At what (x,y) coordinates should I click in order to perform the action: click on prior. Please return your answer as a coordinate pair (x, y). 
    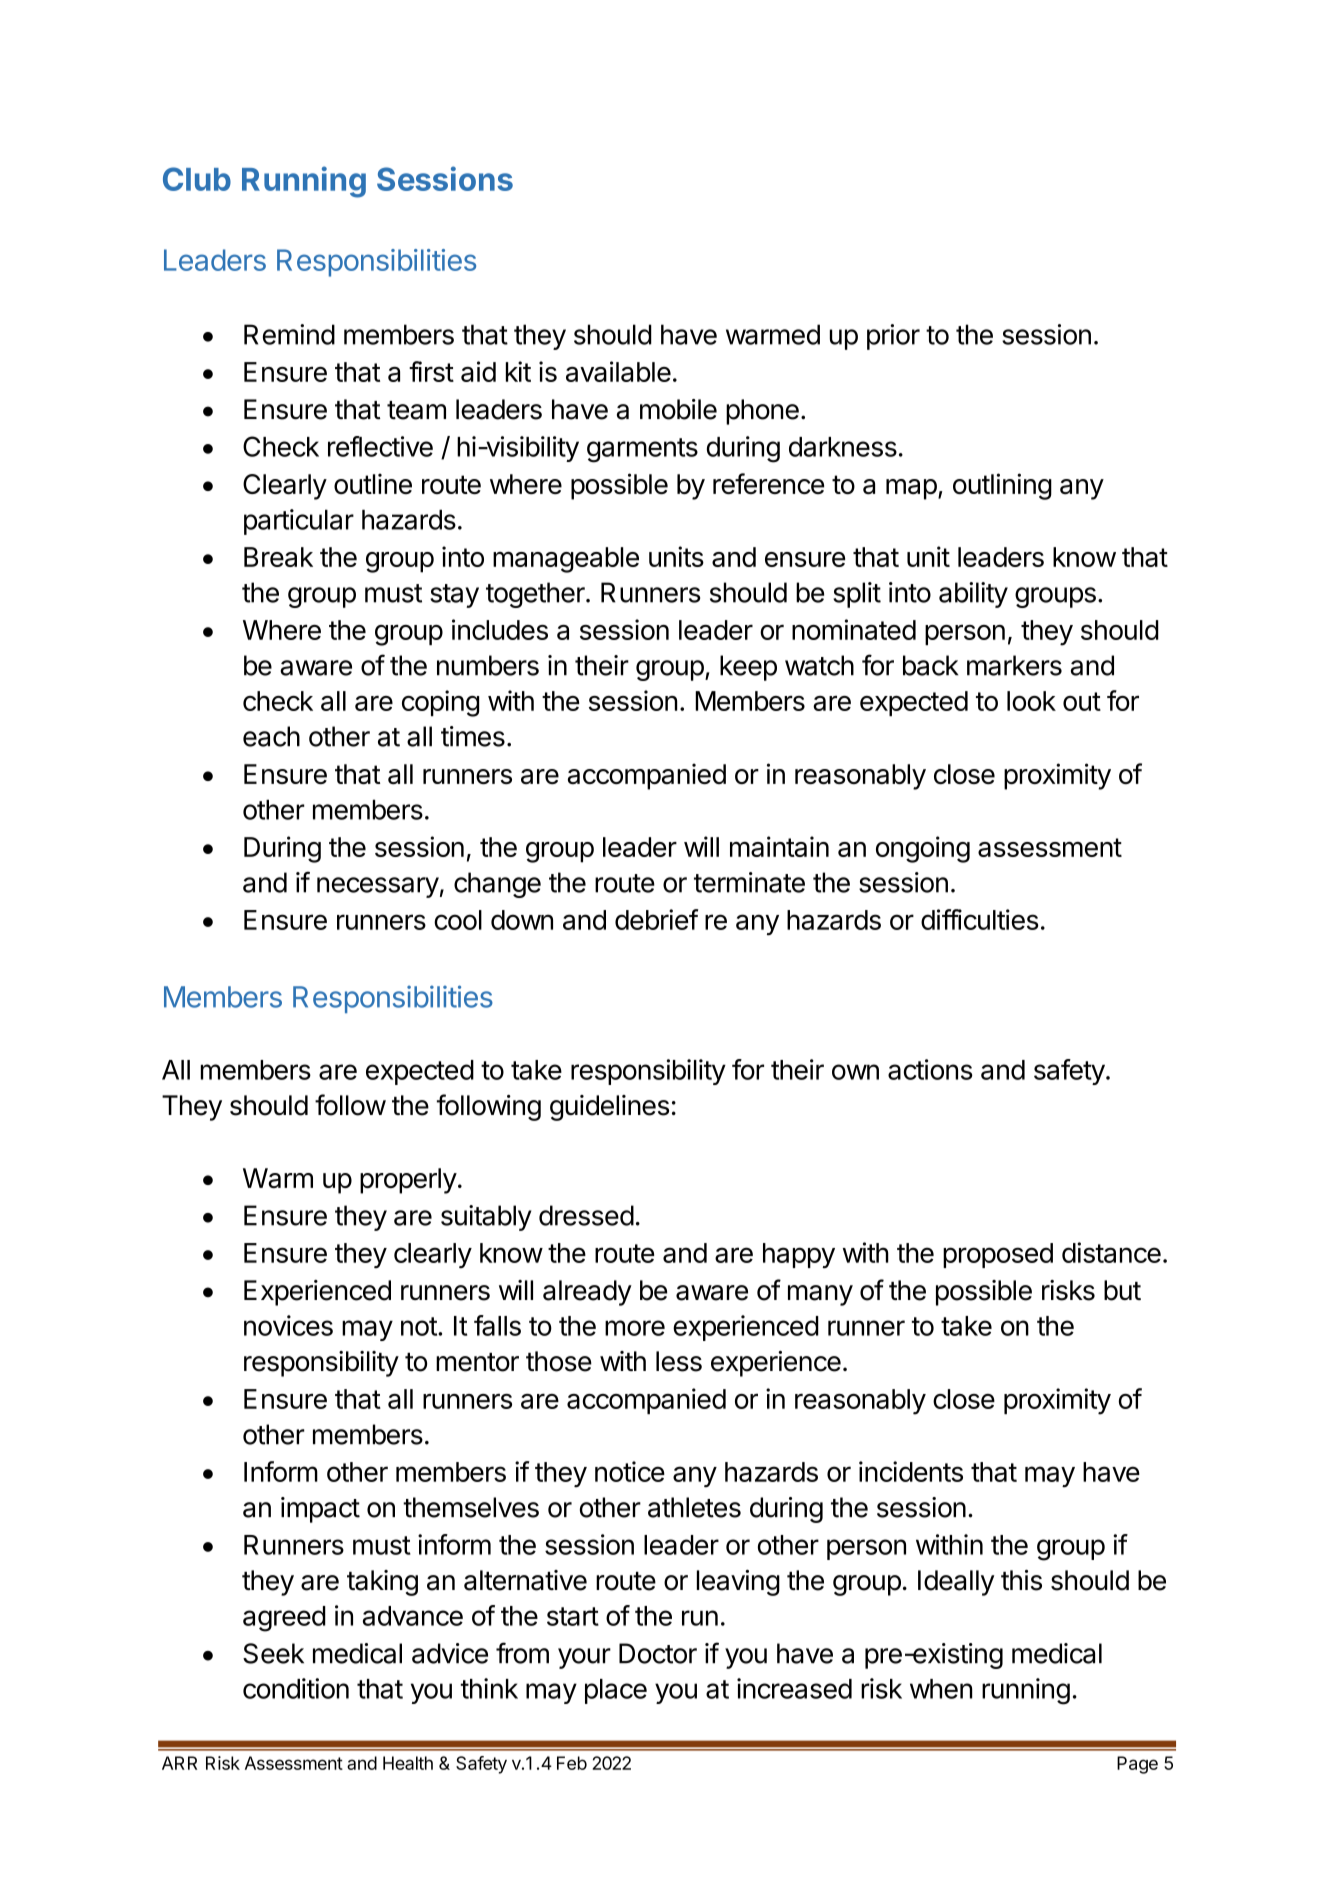
    Looking at the image, I should click on (893, 337).
